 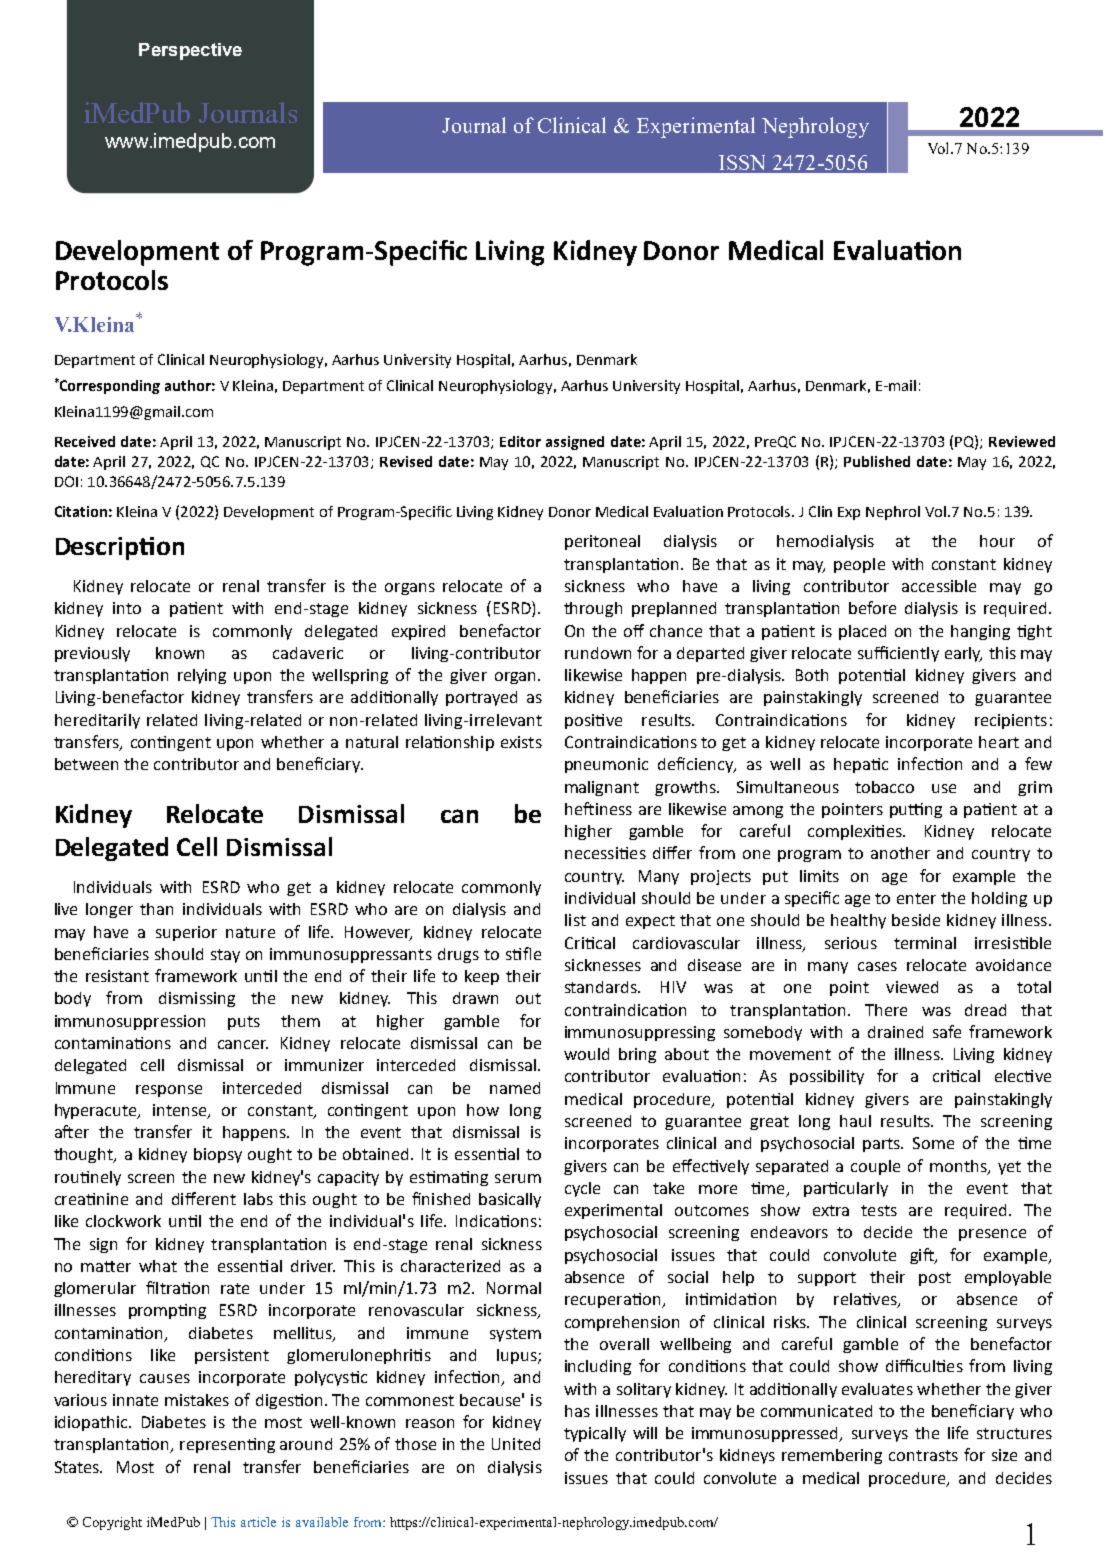 What do you see at coordinates (190, 51) in the image?
I see `Perspective` at bounding box center [190, 51].
